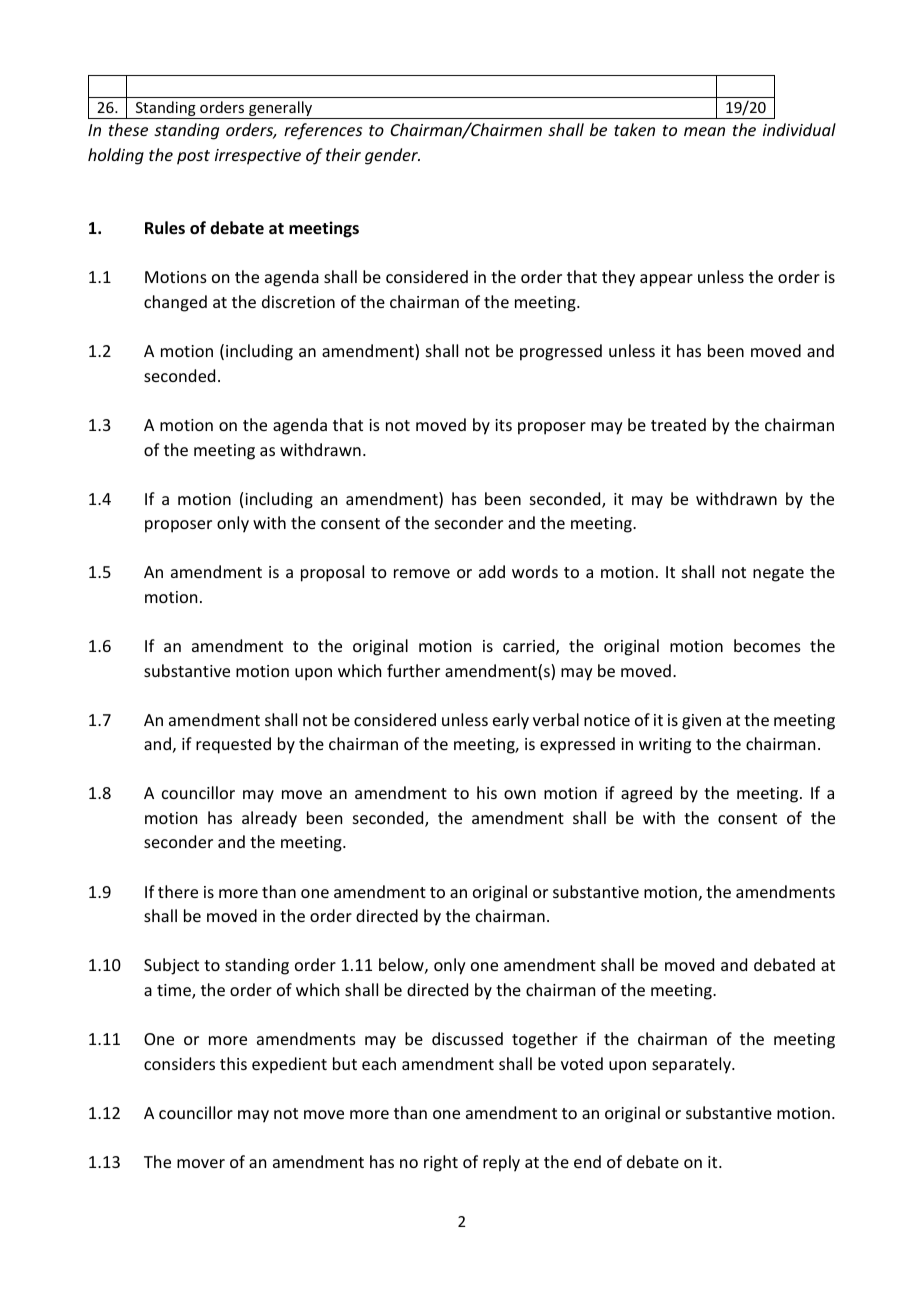 The width and height of the screenshot is (924, 1308). What do you see at coordinates (646, 794) in the screenshot?
I see `agreed` at bounding box center [646, 794].
